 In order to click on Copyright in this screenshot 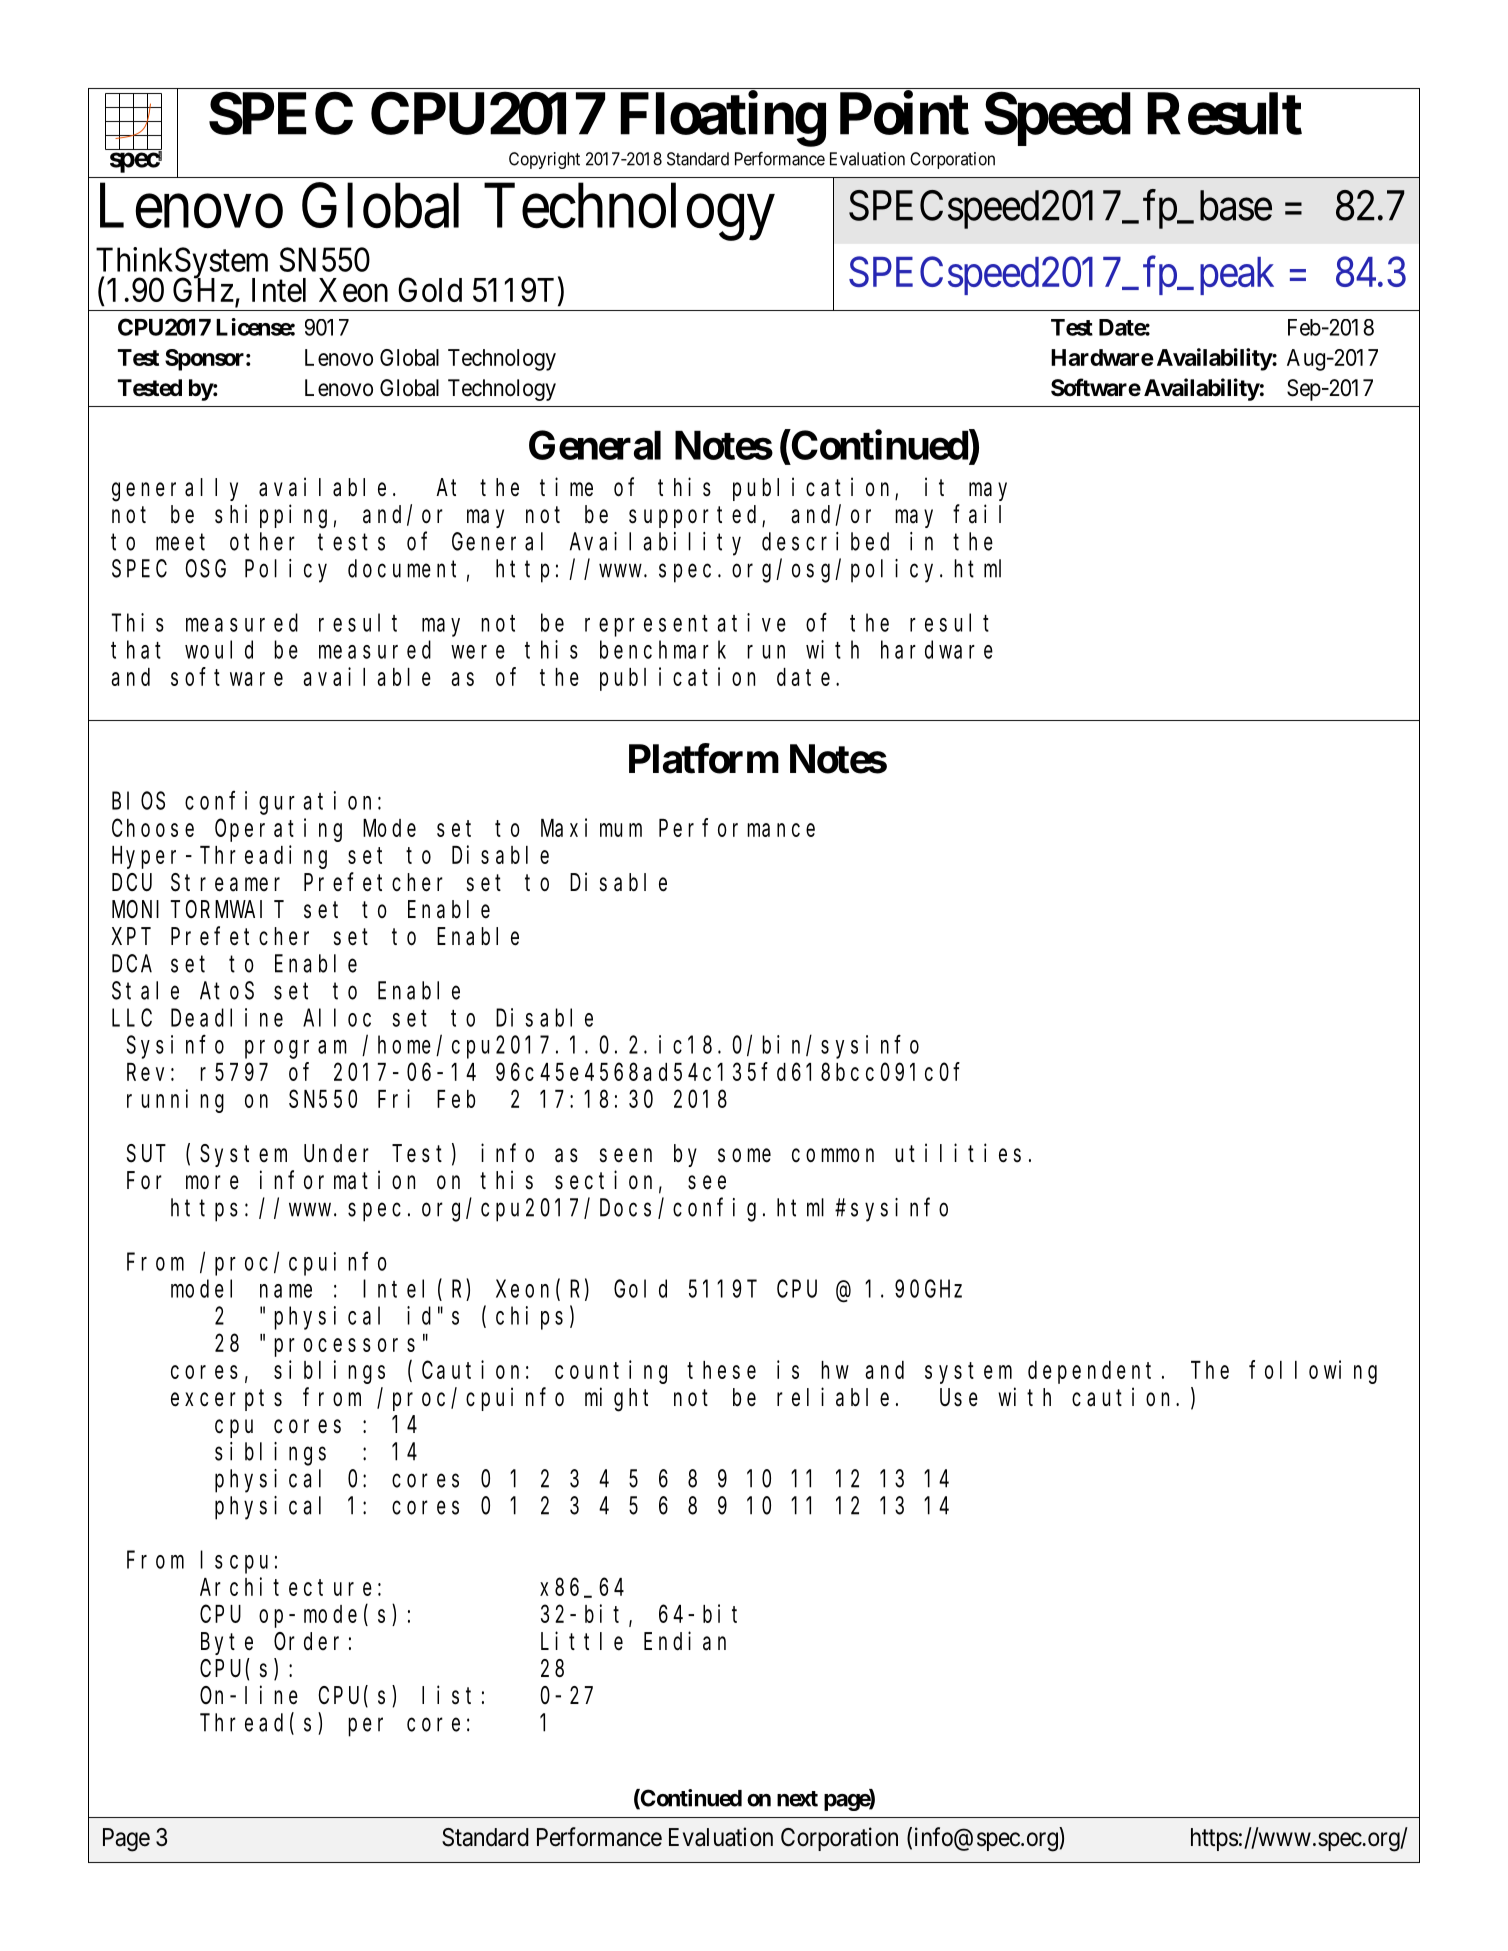, I will do `click(544, 160)`.
